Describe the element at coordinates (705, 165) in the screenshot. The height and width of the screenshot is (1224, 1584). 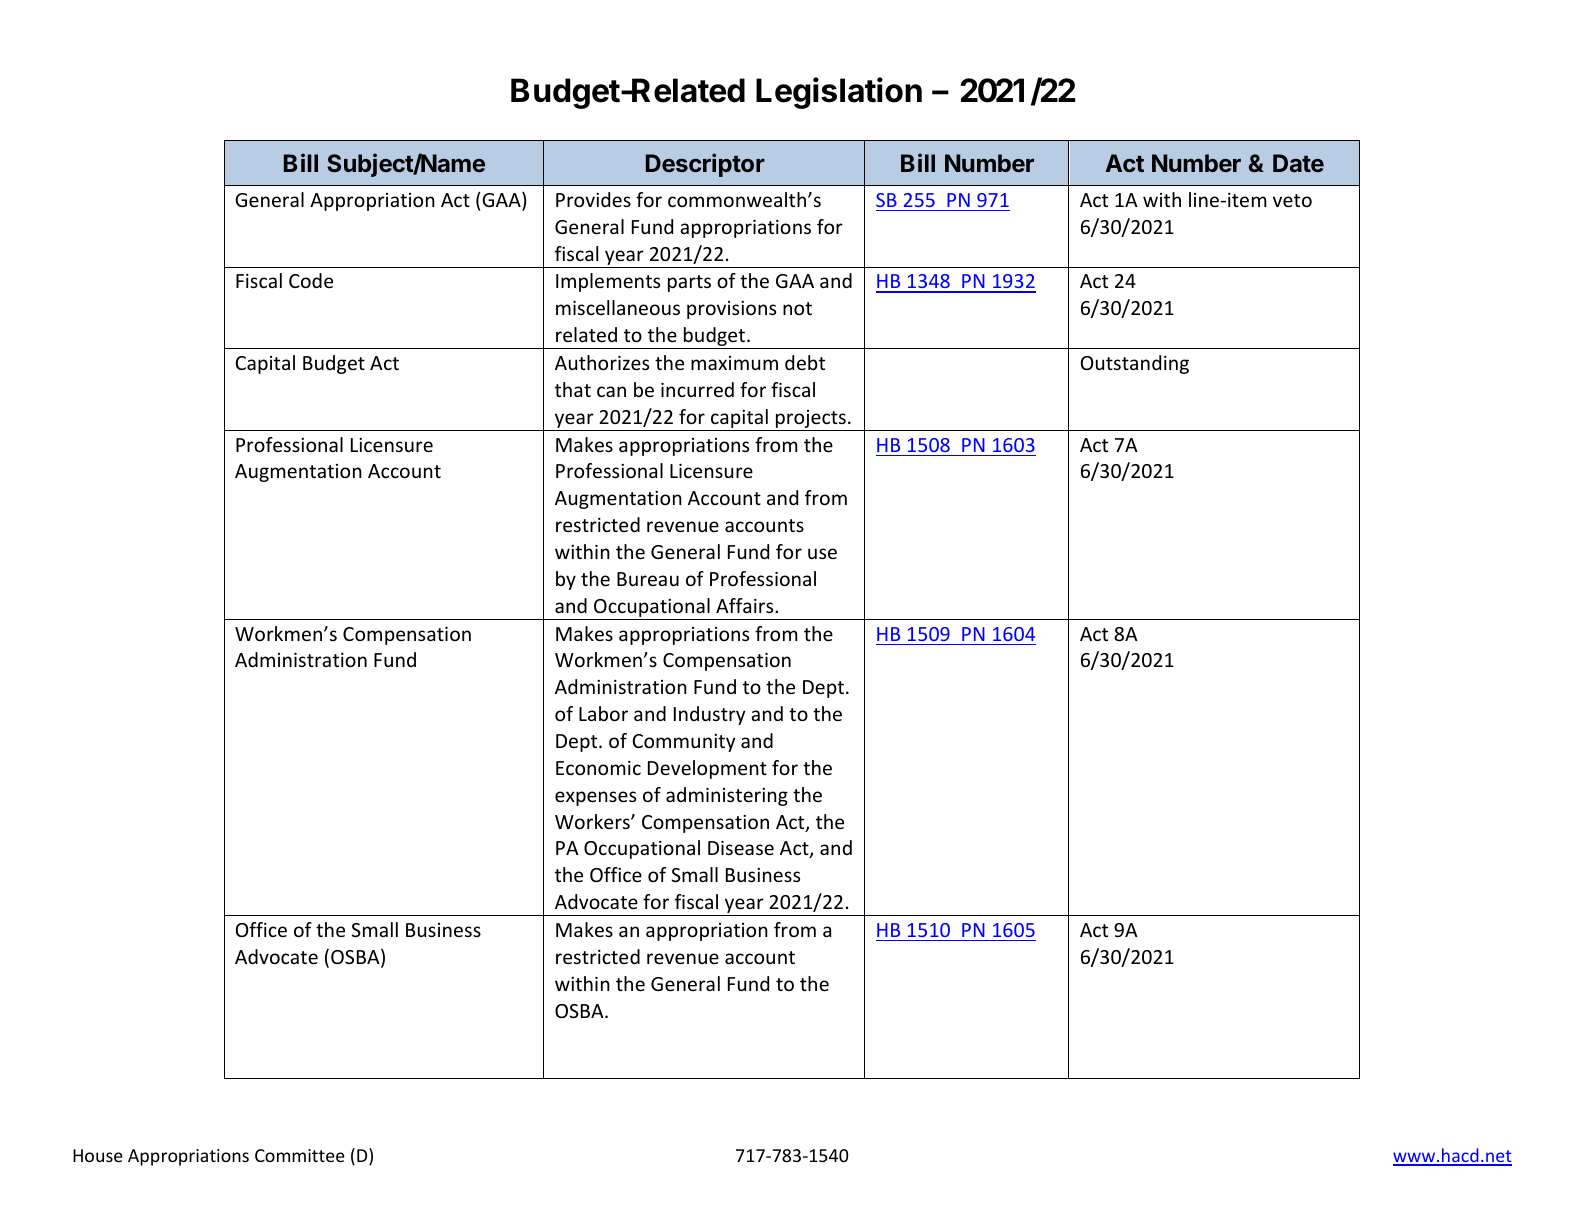
I see `Descriptor` at that location.
